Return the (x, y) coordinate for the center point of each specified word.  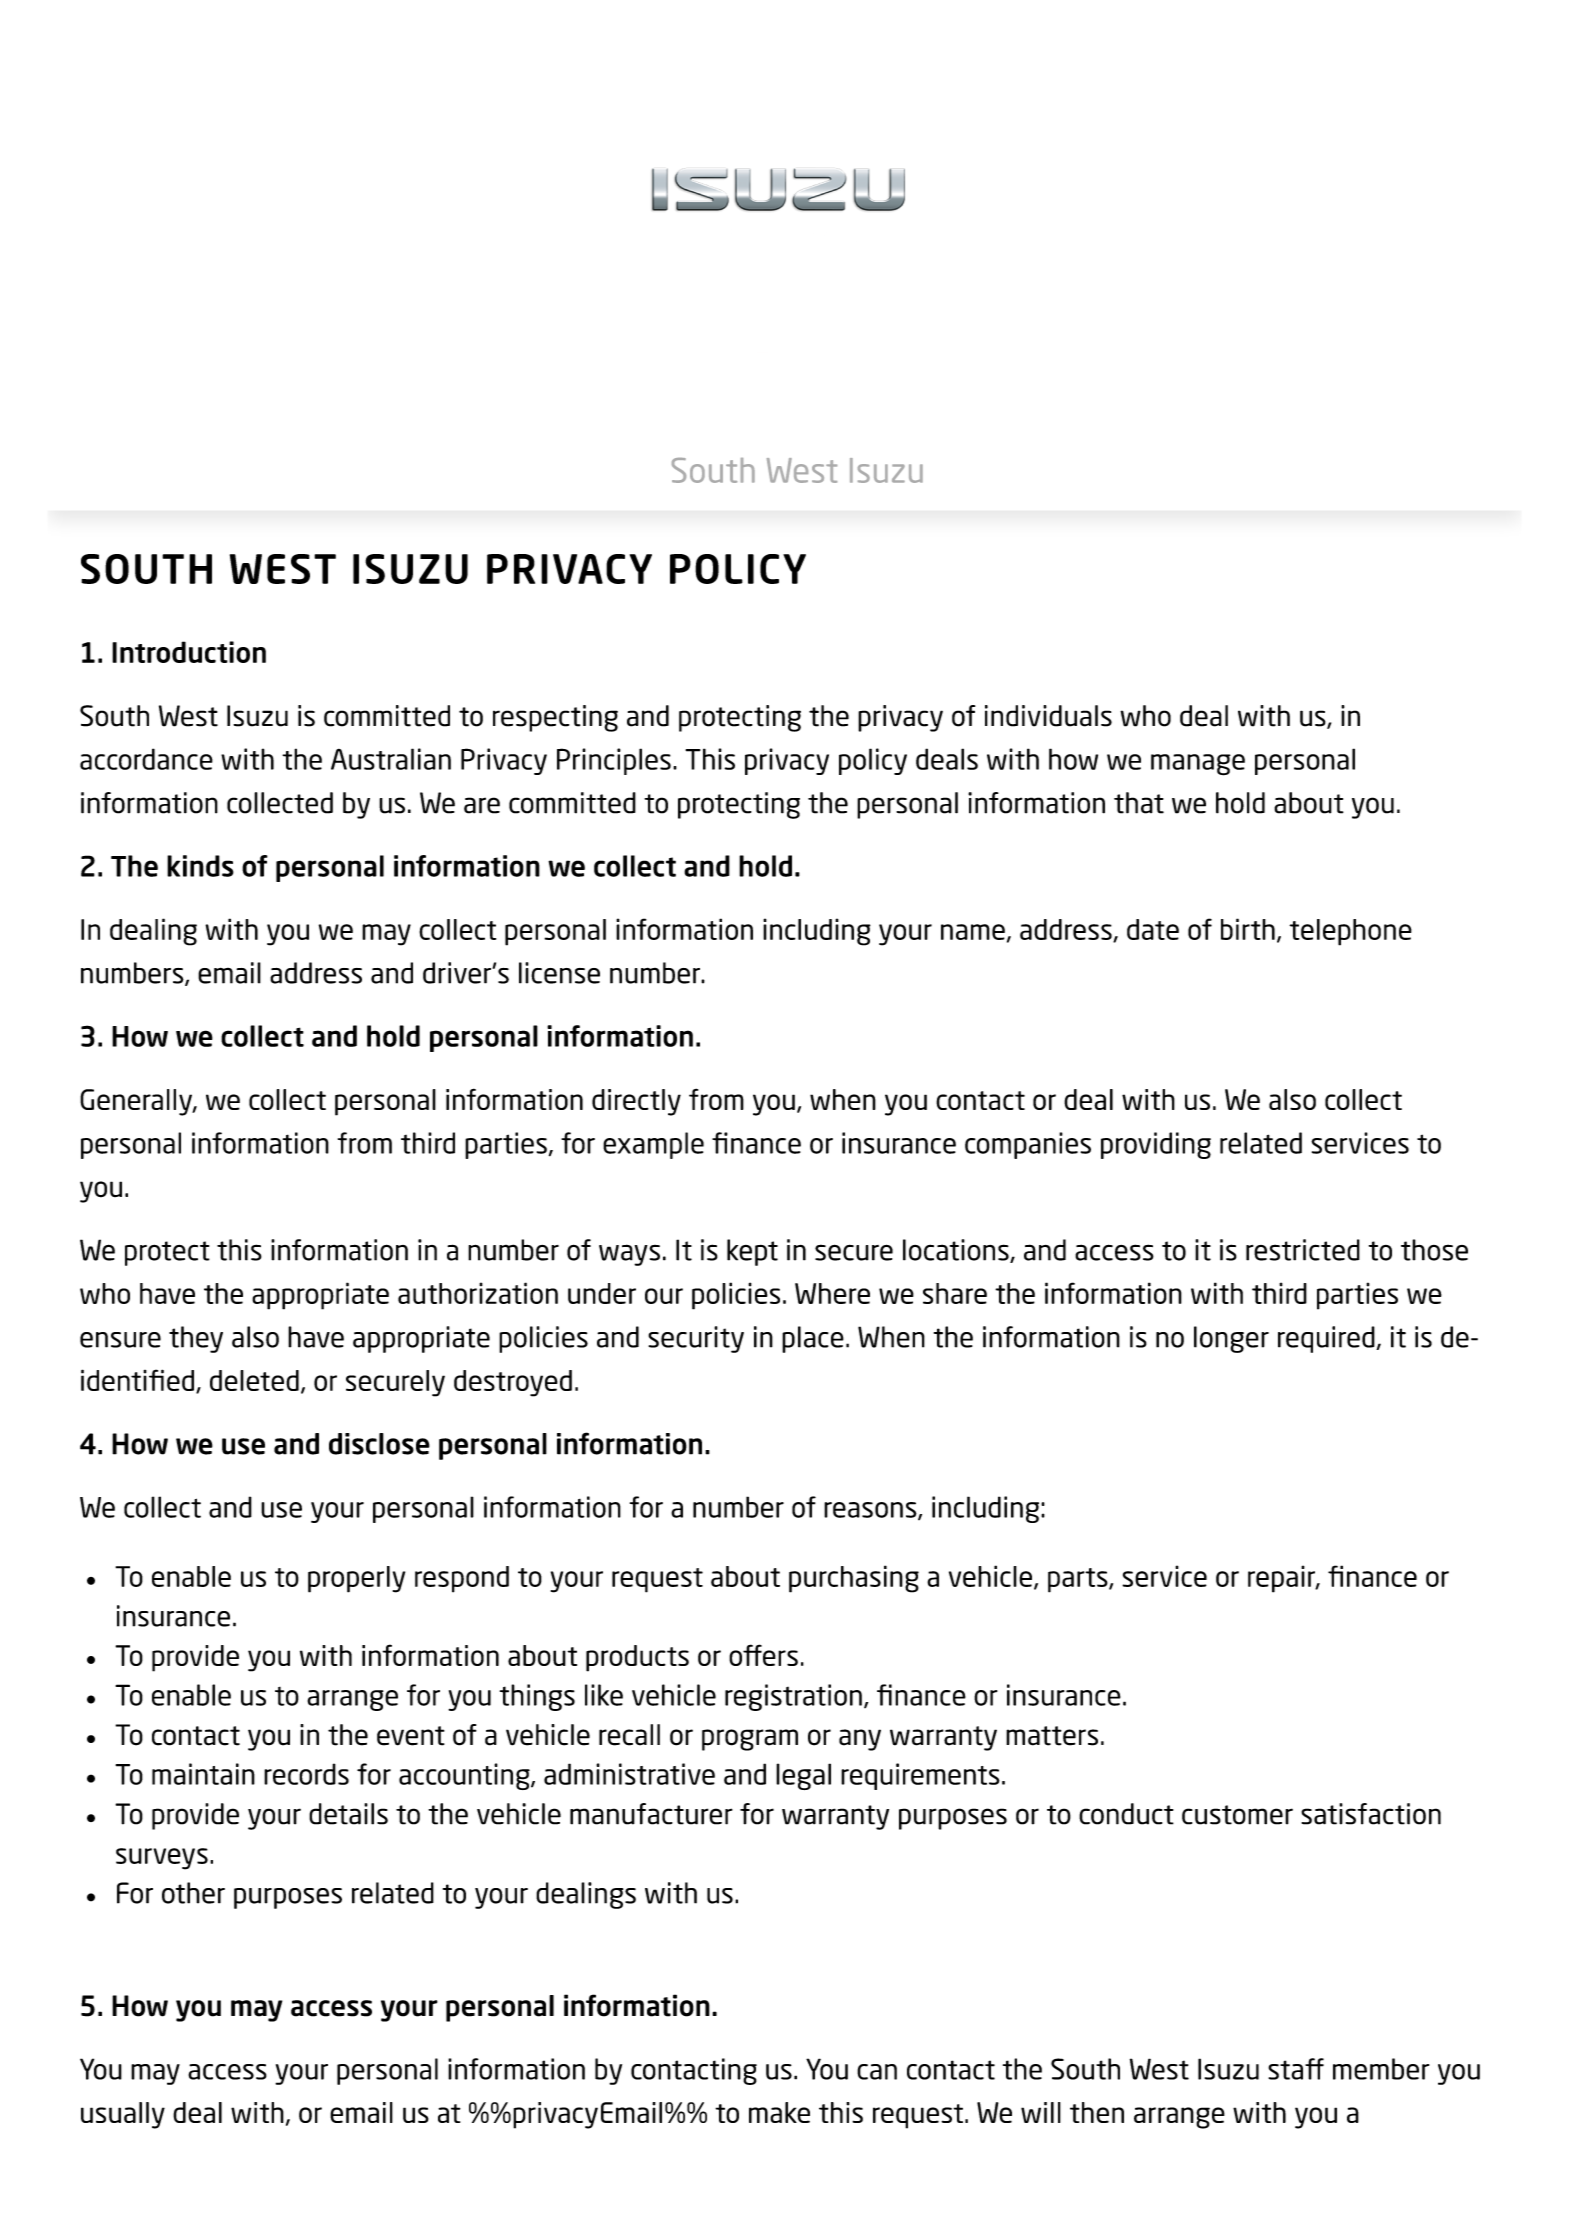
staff (1296, 2069)
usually (123, 2115)
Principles (614, 761)
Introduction (189, 652)
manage (1198, 765)
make (779, 2112)
